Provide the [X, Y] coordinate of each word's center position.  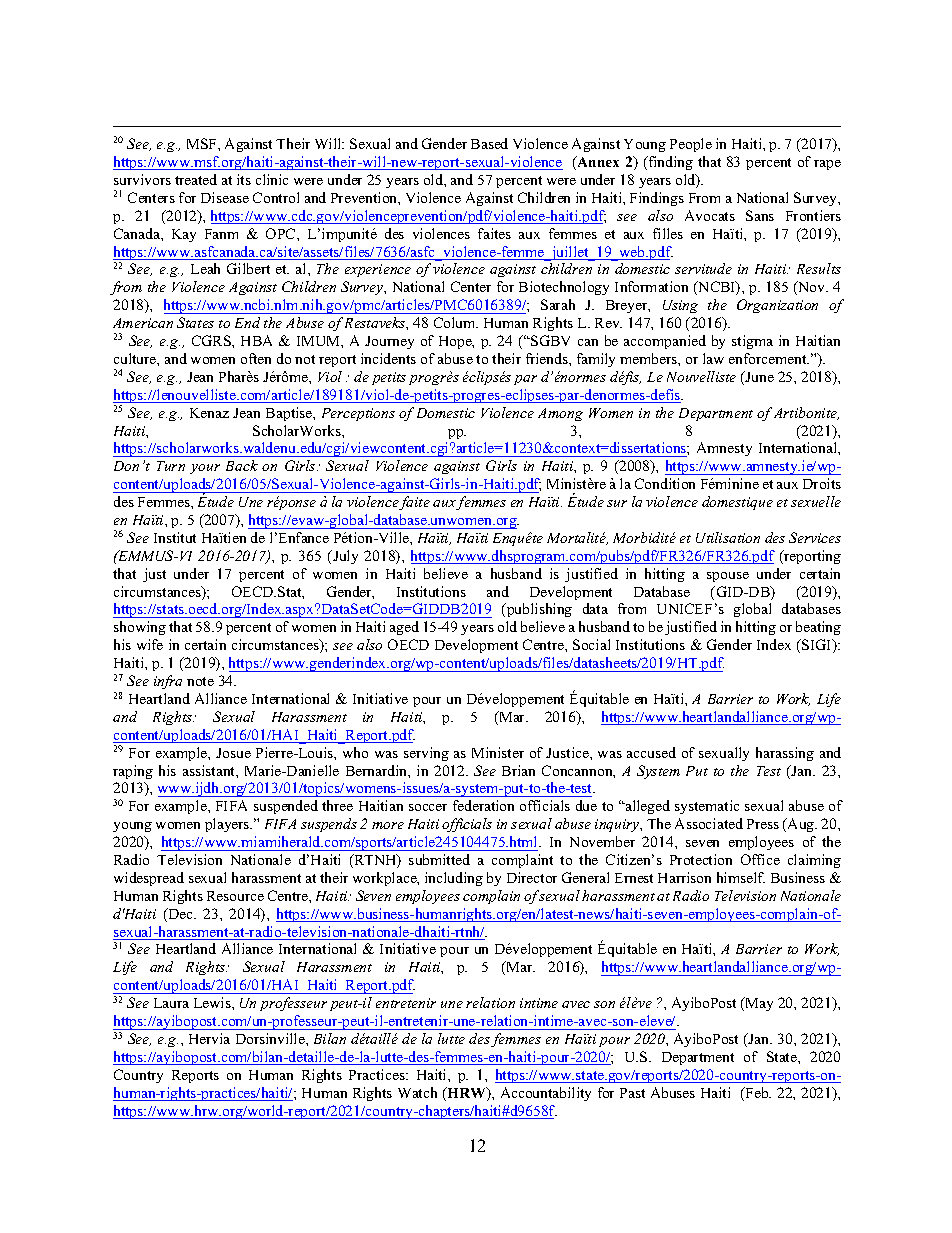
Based [489, 143]
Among [560, 414]
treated [196, 179]
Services [815, 537]
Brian [518, 770]
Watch [417, 1092]
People [691, 145]
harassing [785, 754]
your [205, 469]
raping [133, 772]
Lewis [213, 1002]
